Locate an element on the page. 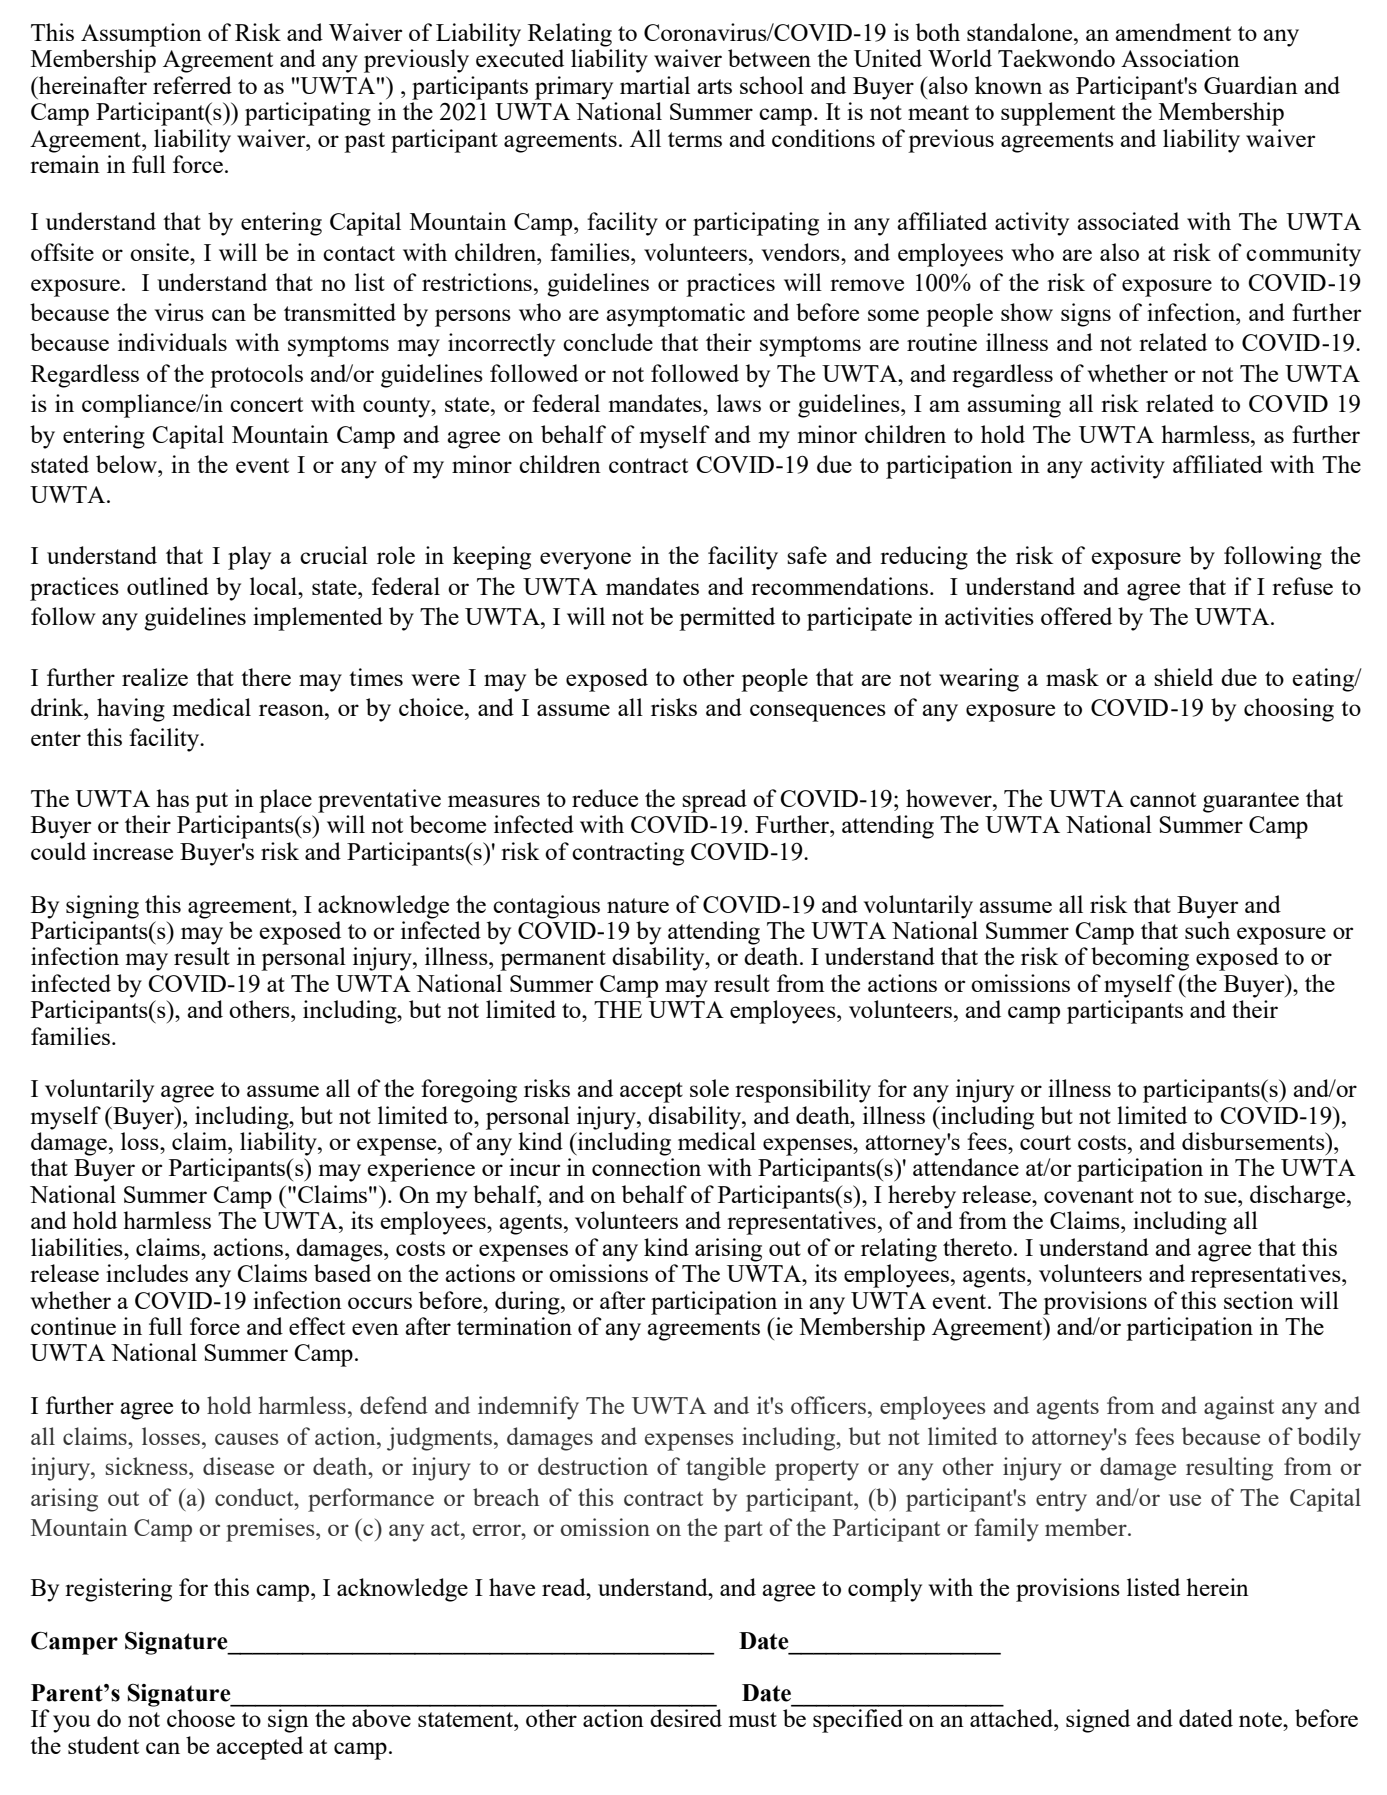  arts is located at coordinates (714, 86).
